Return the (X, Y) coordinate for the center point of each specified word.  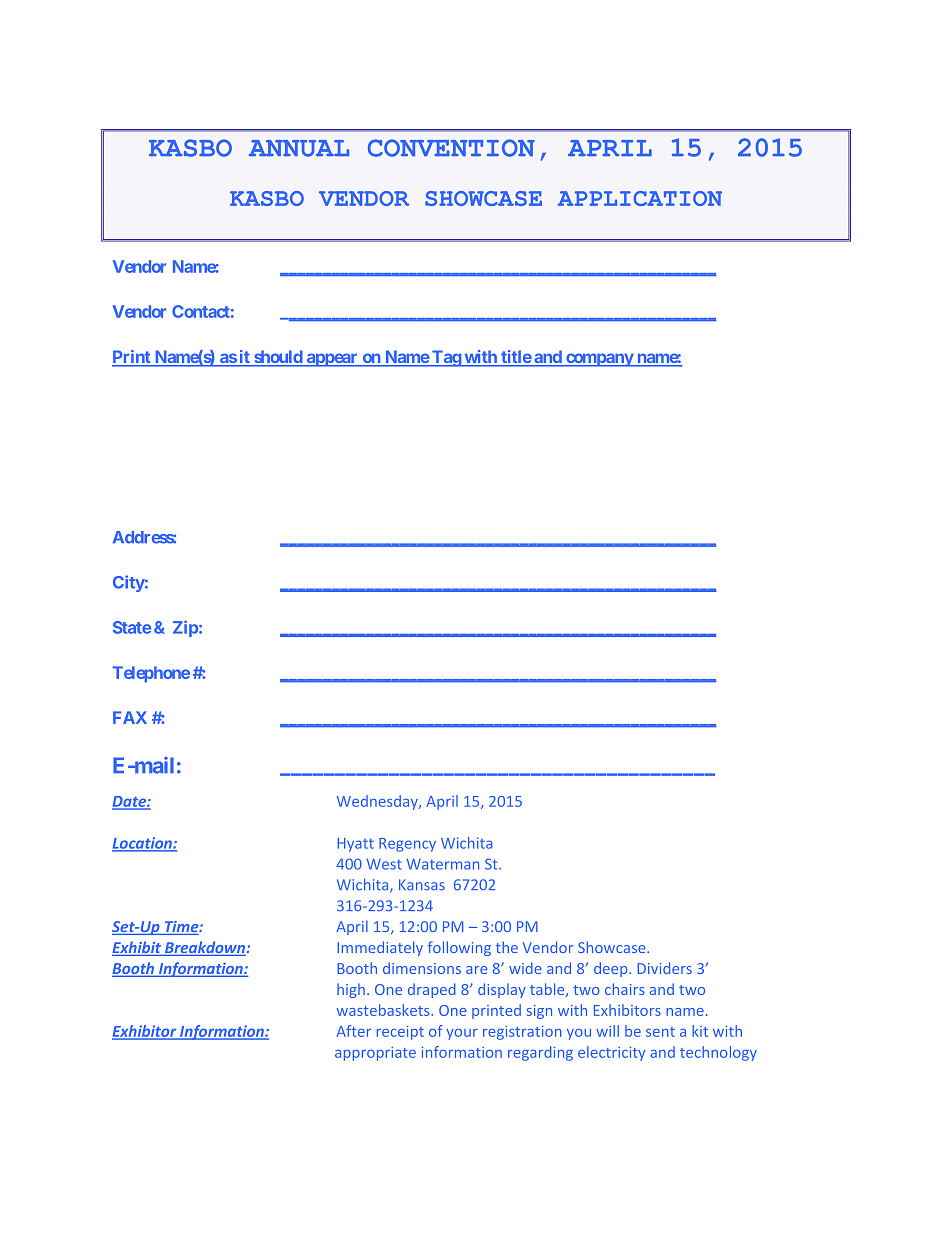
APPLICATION (640, 198)
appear (332, 360)
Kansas (422, 884)
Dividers (664, 968)
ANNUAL (299, 148)
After (354, 1031)
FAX (130, 717)
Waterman (443, 864)
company (599, 360)
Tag (446, 358)
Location (143, 844)
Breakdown (205, 948)
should (278, 358)
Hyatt (355, 845)
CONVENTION (451, 148)
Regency (407, 845)
